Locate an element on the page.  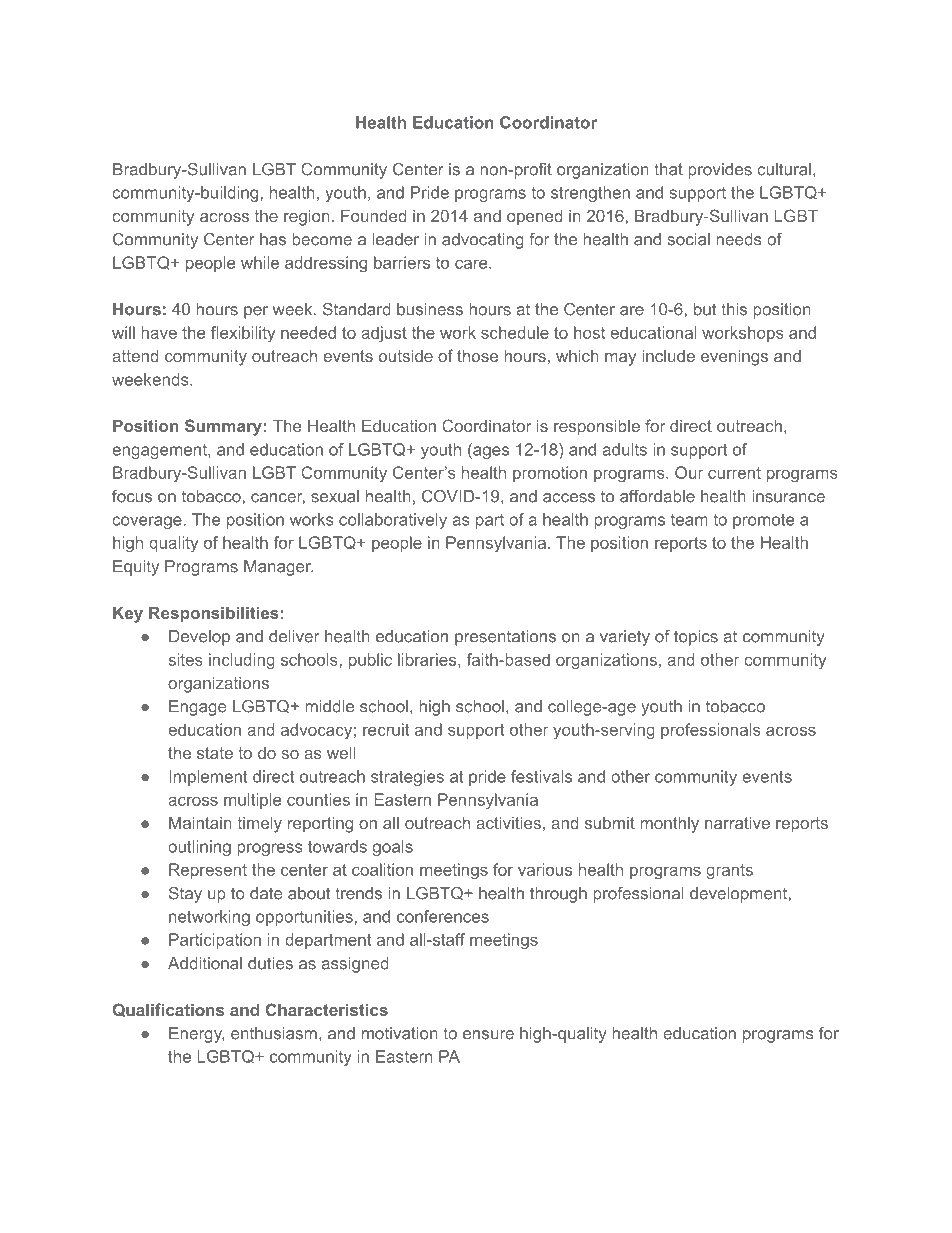
presentations is located at coordinates (505, 638).
